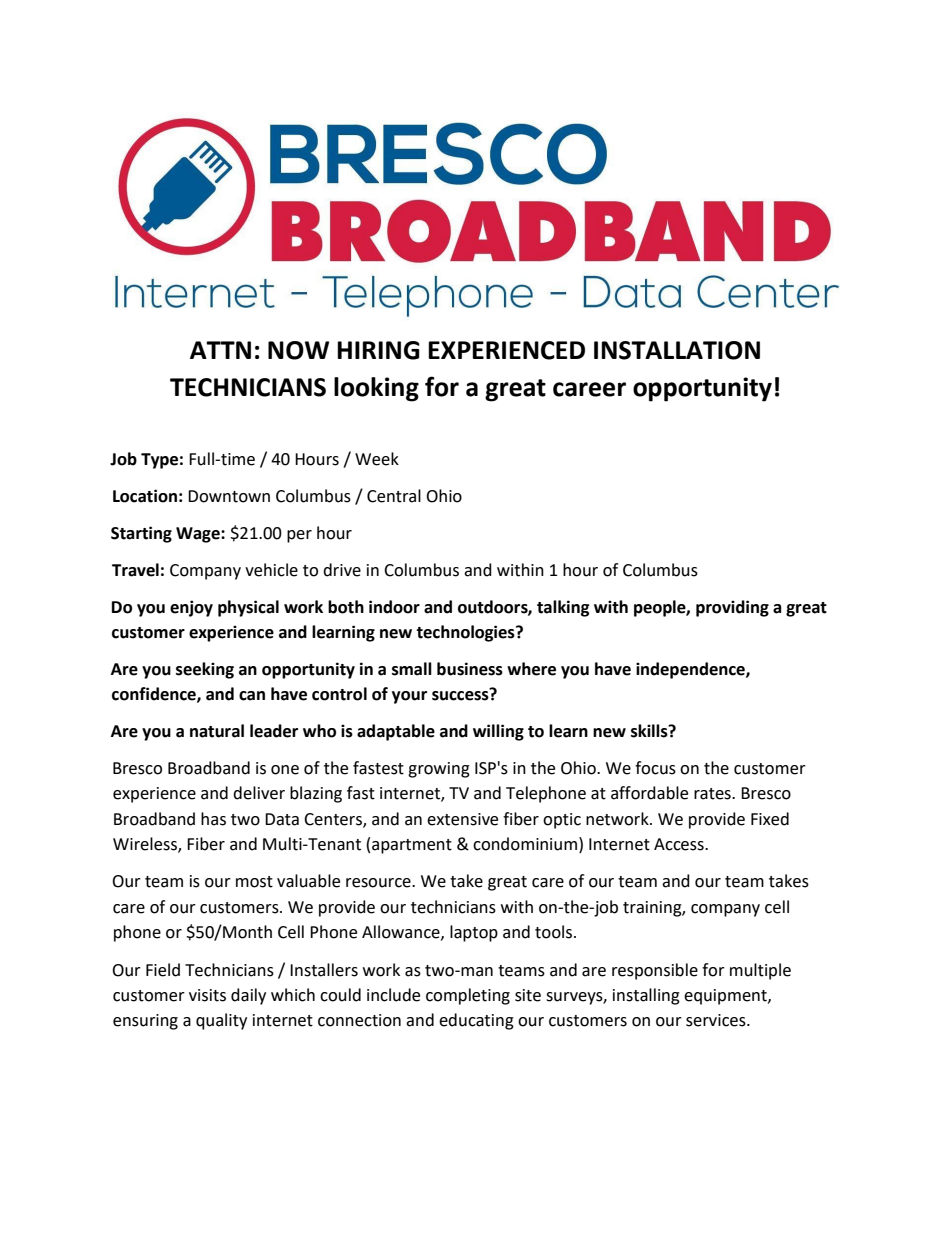 This page has height=1233, width=952. I want to click on independence, so click(691, 670).
